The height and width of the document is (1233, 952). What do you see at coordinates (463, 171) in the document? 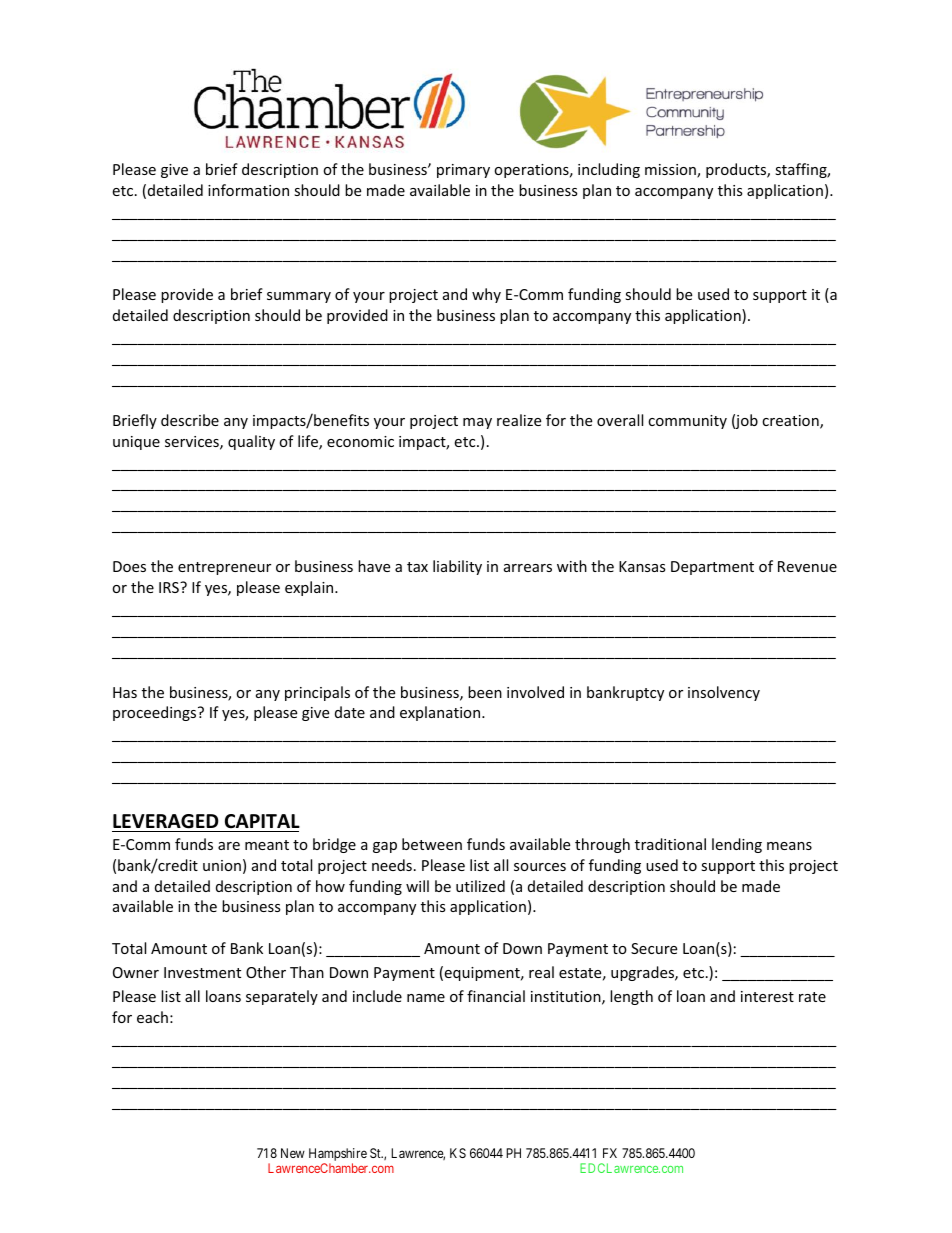
I see `primary` at bounding box center [463, 171].
